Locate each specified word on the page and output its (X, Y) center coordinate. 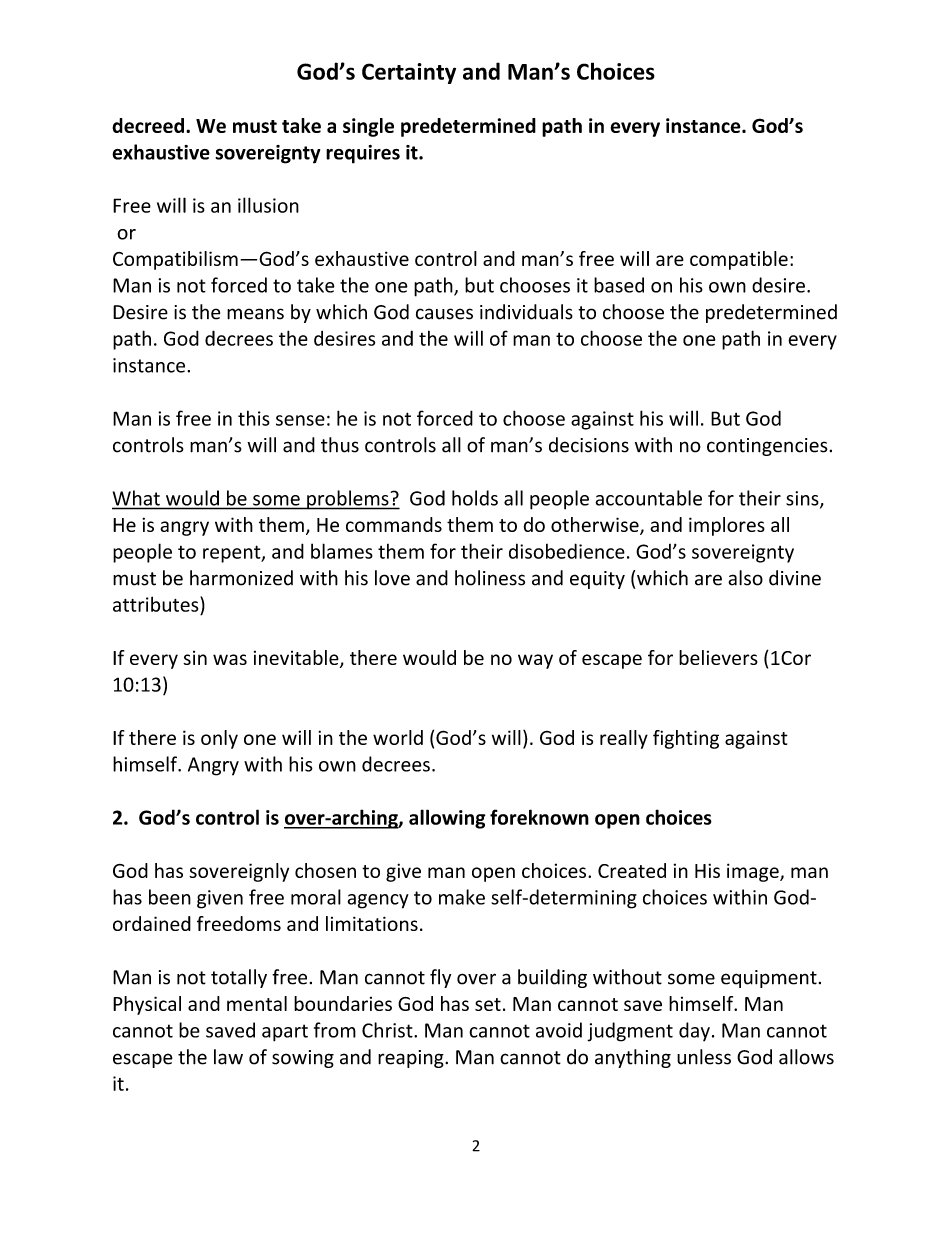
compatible (739, 260)
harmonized (241, 578)
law (228, 1057)
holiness (490, 578)
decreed (148, 125)
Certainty (409, 73)
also (745, 578)
